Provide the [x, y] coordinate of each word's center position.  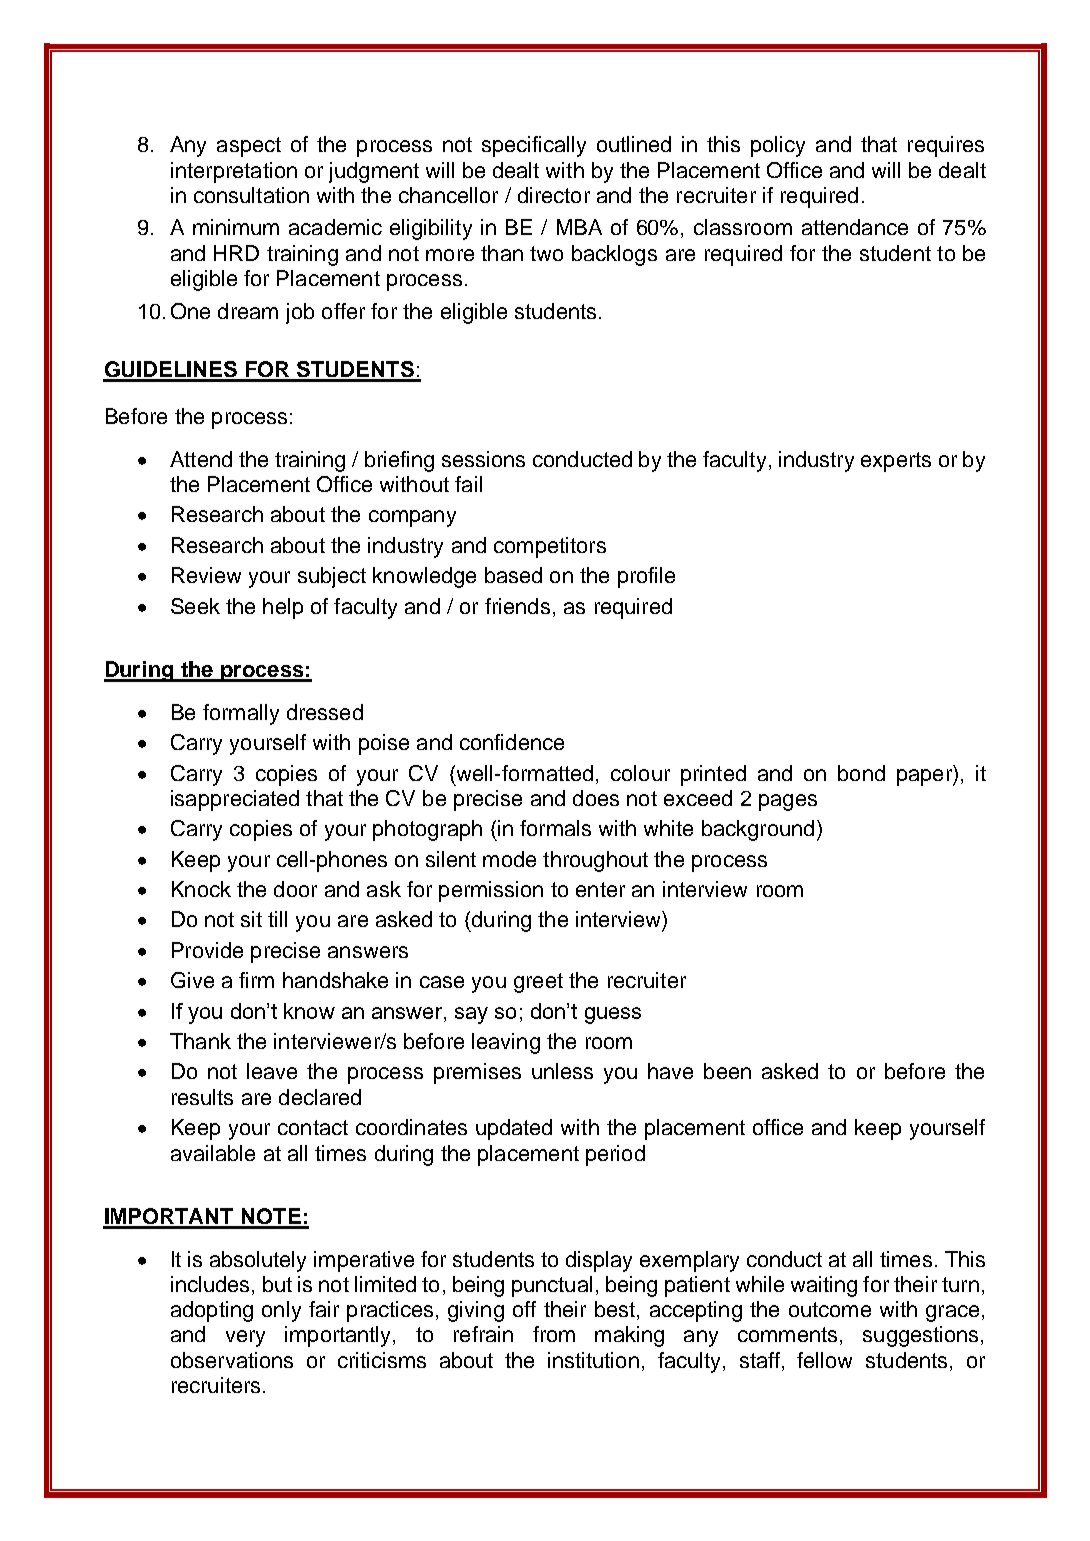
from [554, 1334]
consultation [251, 195]
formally [241, 714]
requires [946, 146]
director [554, 195]
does [596, 798]
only [281, 1311]
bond [861, 773]
